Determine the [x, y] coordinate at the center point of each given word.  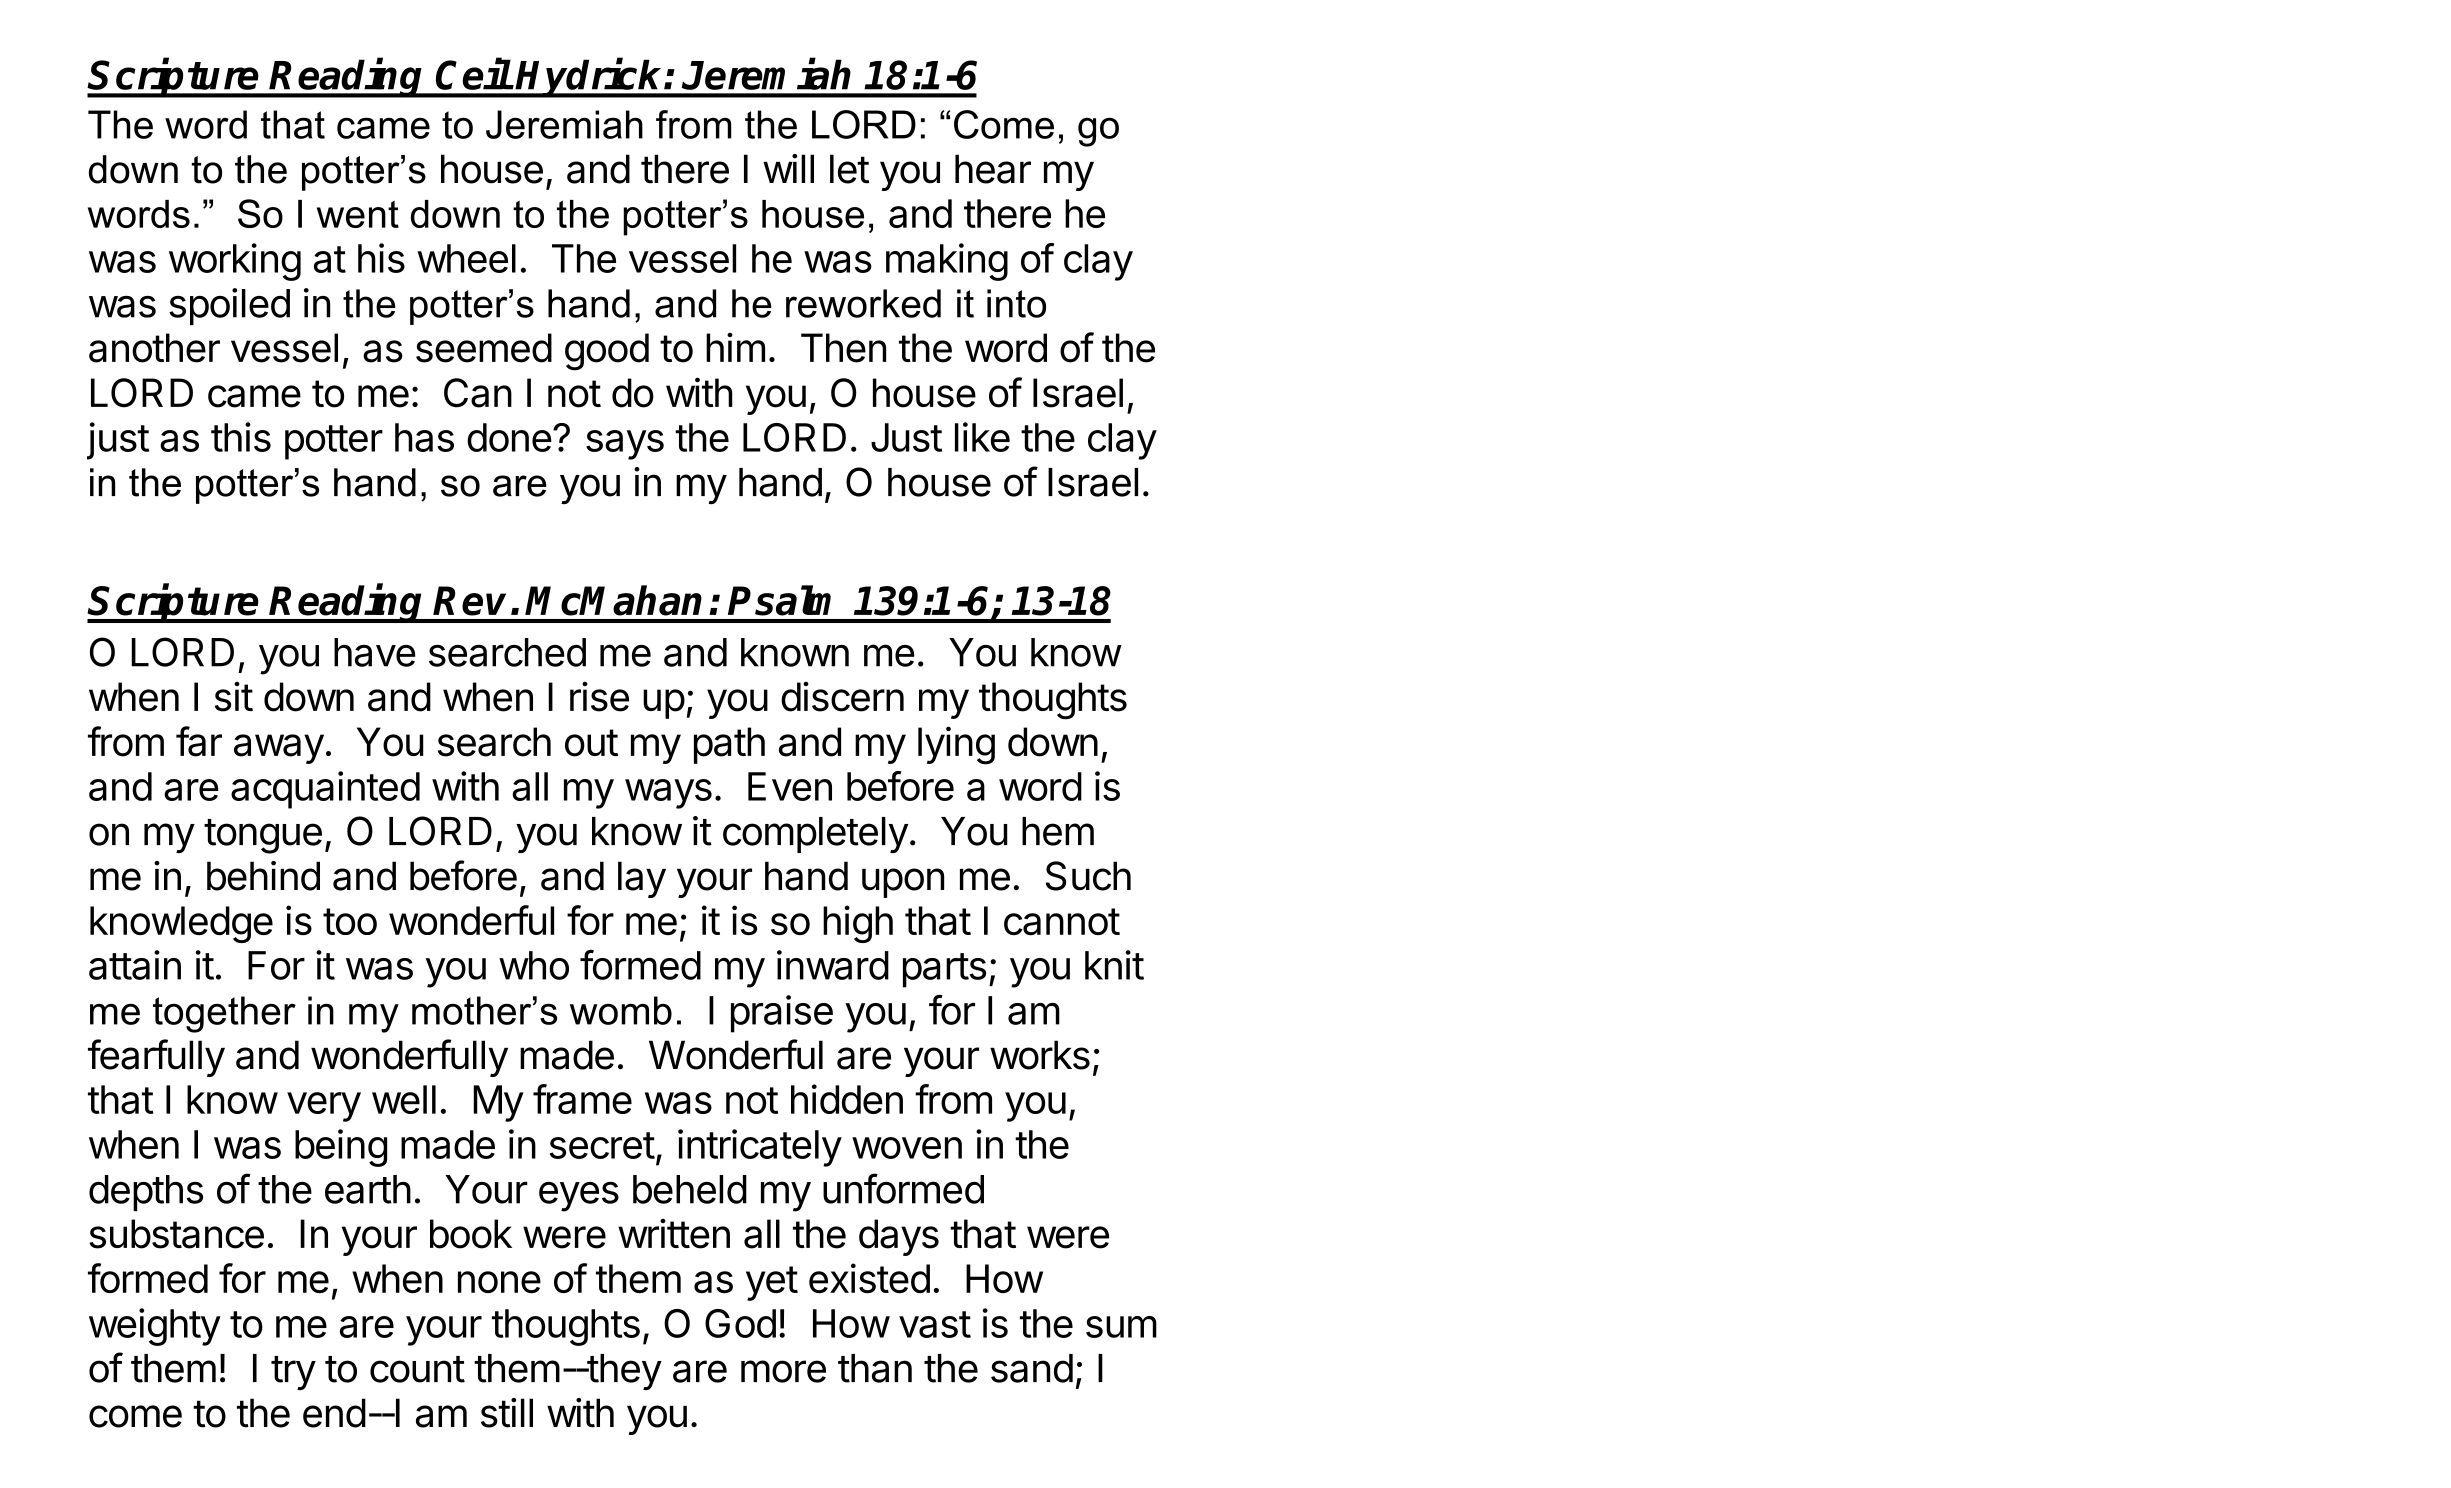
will [788, 168]
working [235, 262]
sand [1032, 1368]
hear [993, 169]
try [293, 1373]
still [507, 1413]
